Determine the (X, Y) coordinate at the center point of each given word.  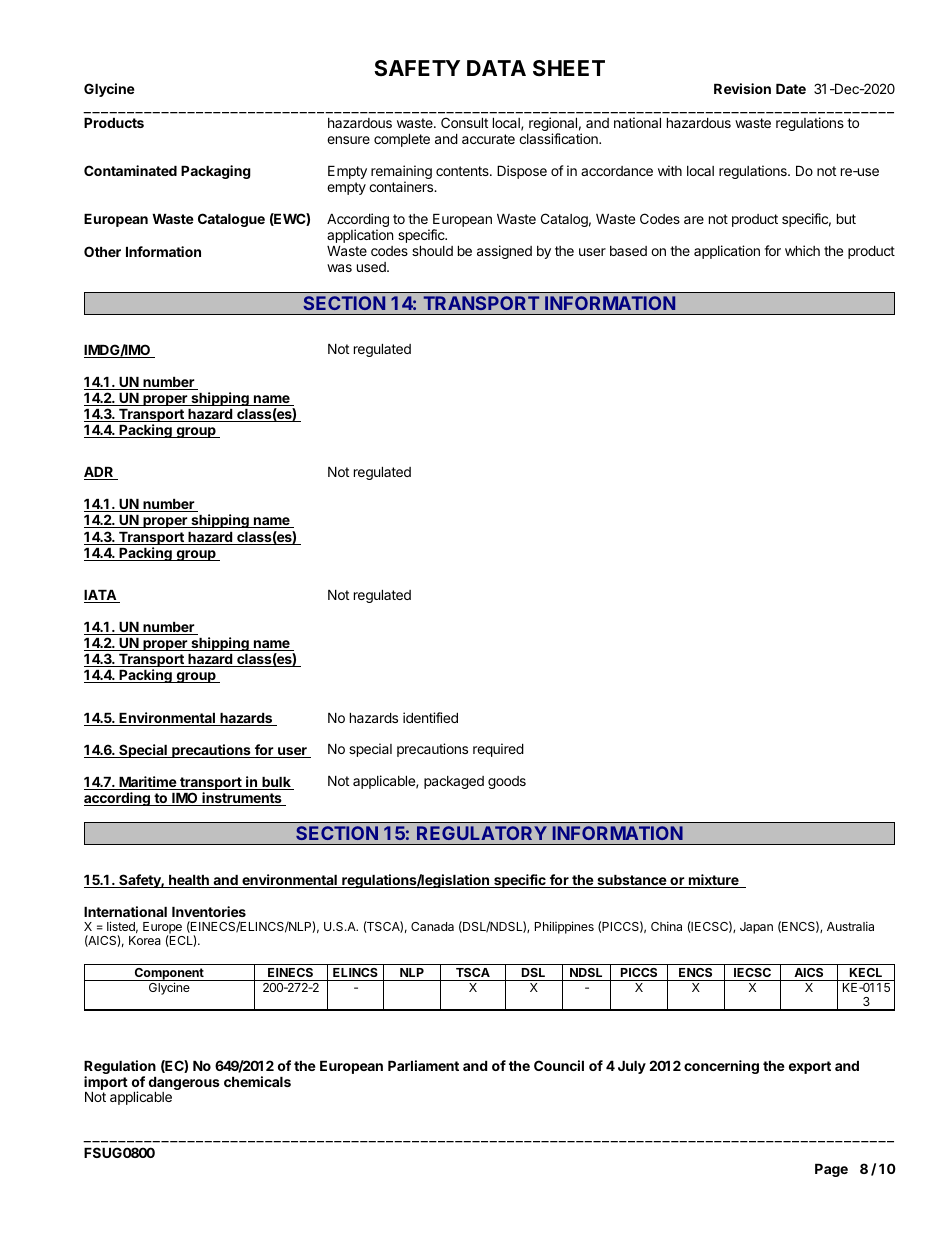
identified (430, 717)
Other (102, 251)
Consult (464, 122)
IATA (101, 596)
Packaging (216, 172)
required (498, 750)
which (802, 250)
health (189, 881)
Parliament (423, 1065)
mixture (714, 881)
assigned (504, 252)
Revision (742, 88)
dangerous (184, 1085)
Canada (432, 926)
